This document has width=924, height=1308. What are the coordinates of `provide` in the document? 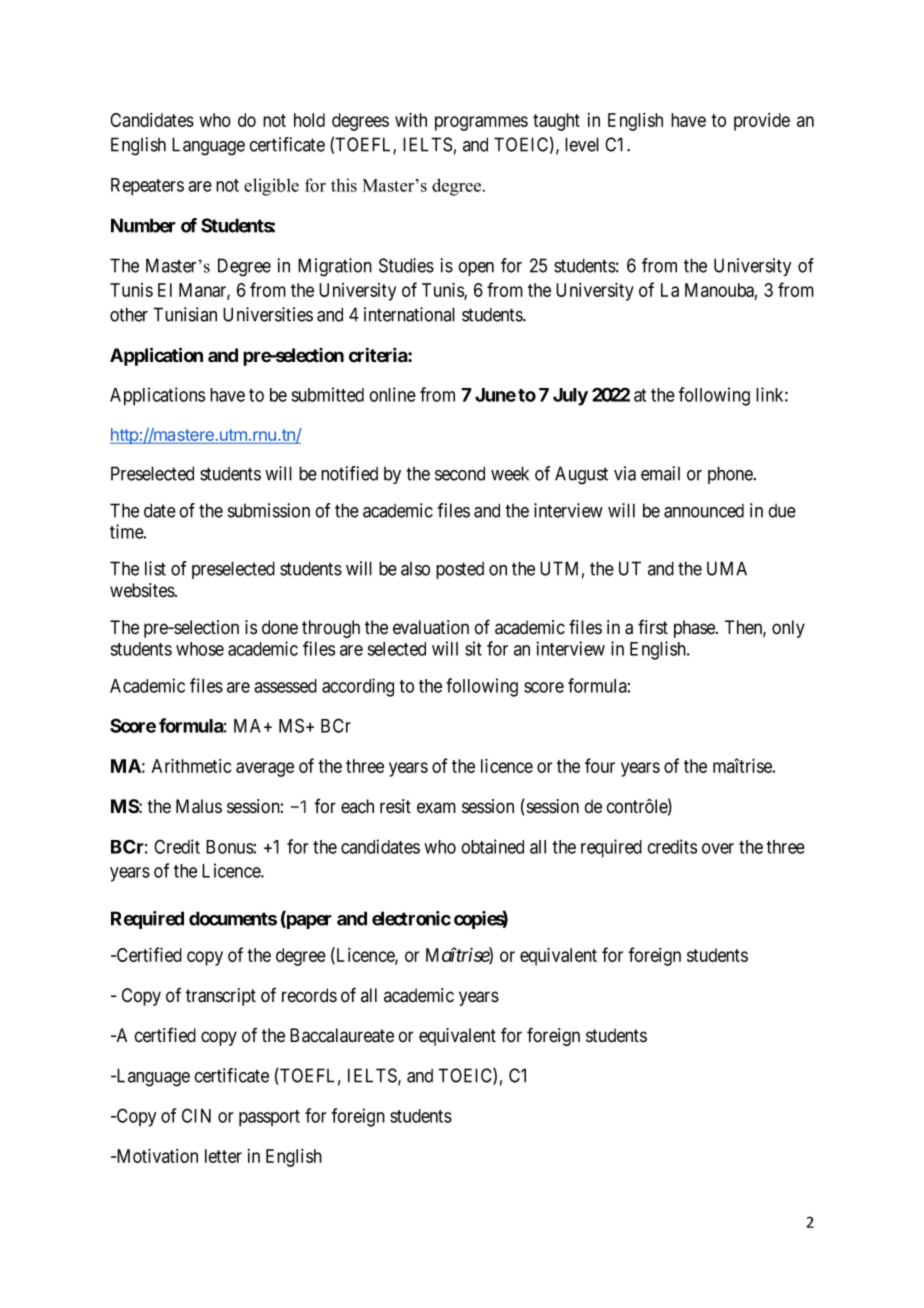 It's located at (762, 122).
